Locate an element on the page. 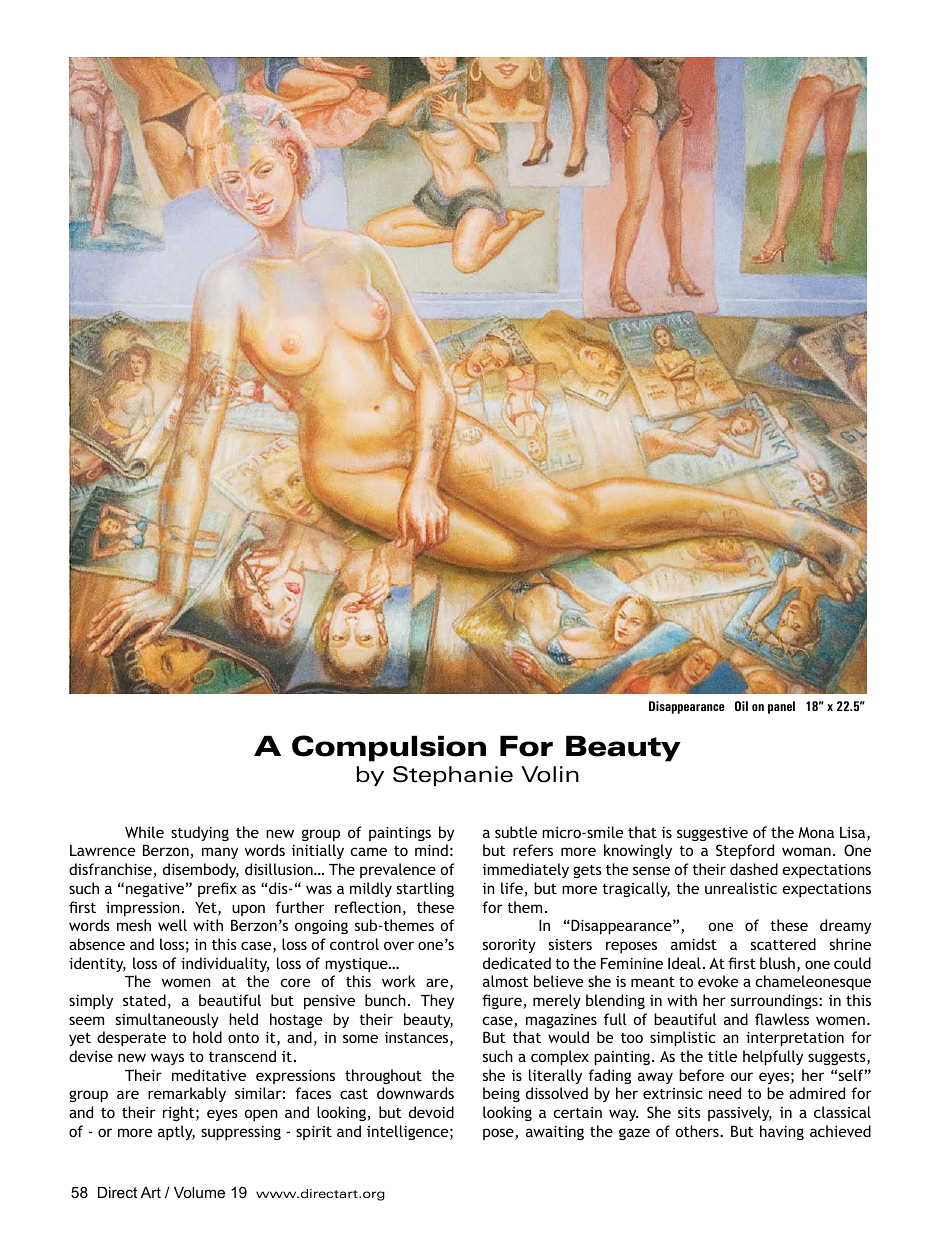  immediately is located at coordinates (526, 870).
